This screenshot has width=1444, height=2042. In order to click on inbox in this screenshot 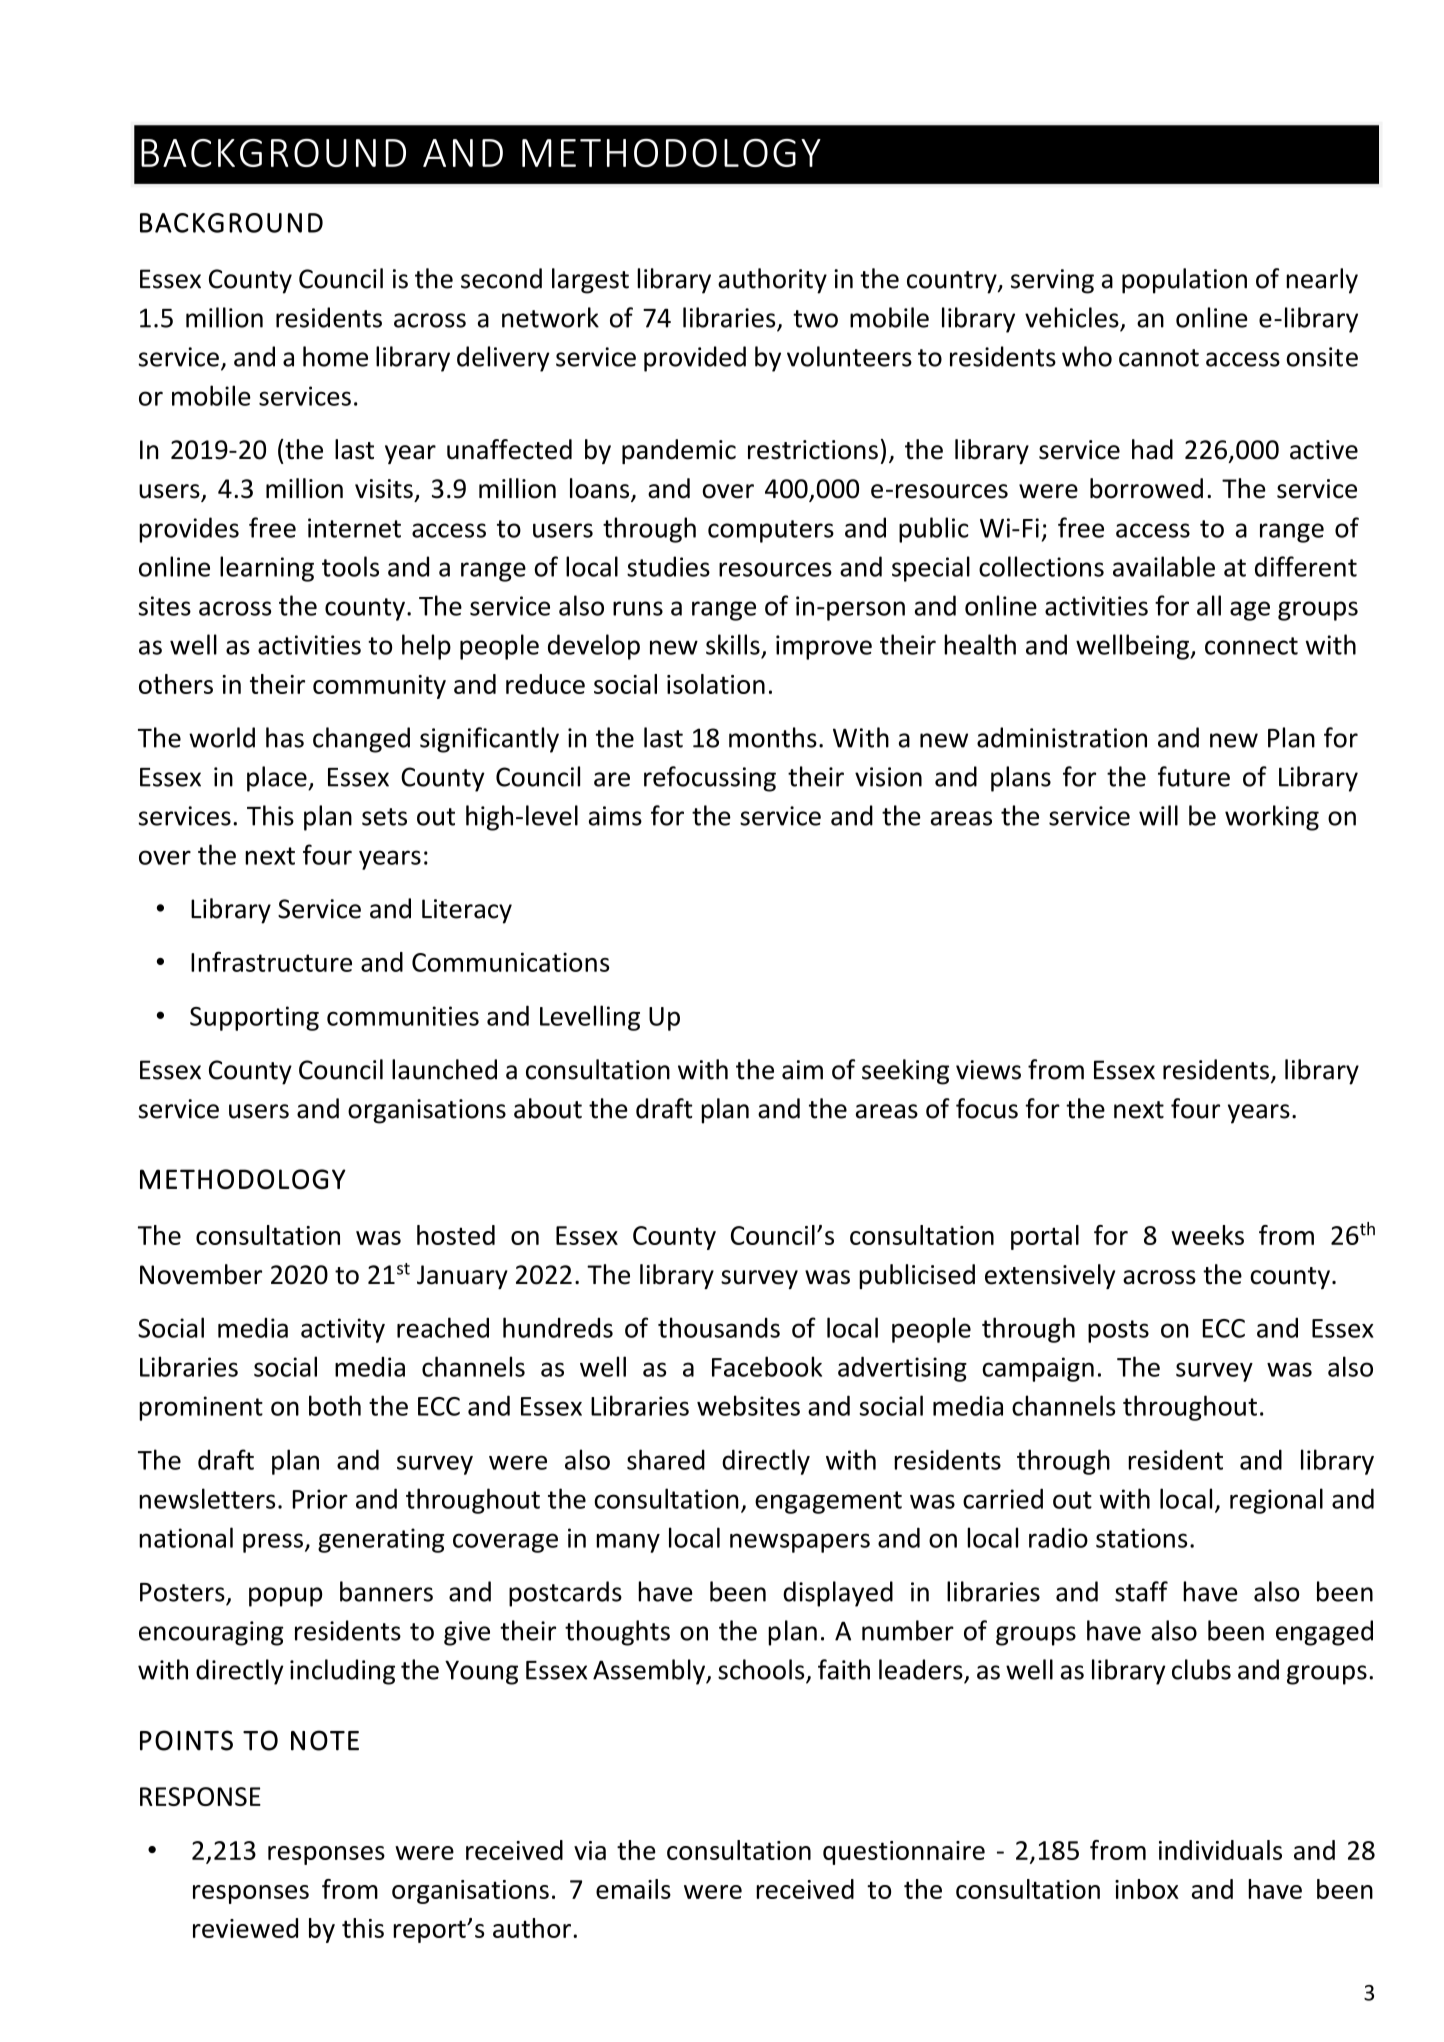, I will do `click(1147, 1889)`.
